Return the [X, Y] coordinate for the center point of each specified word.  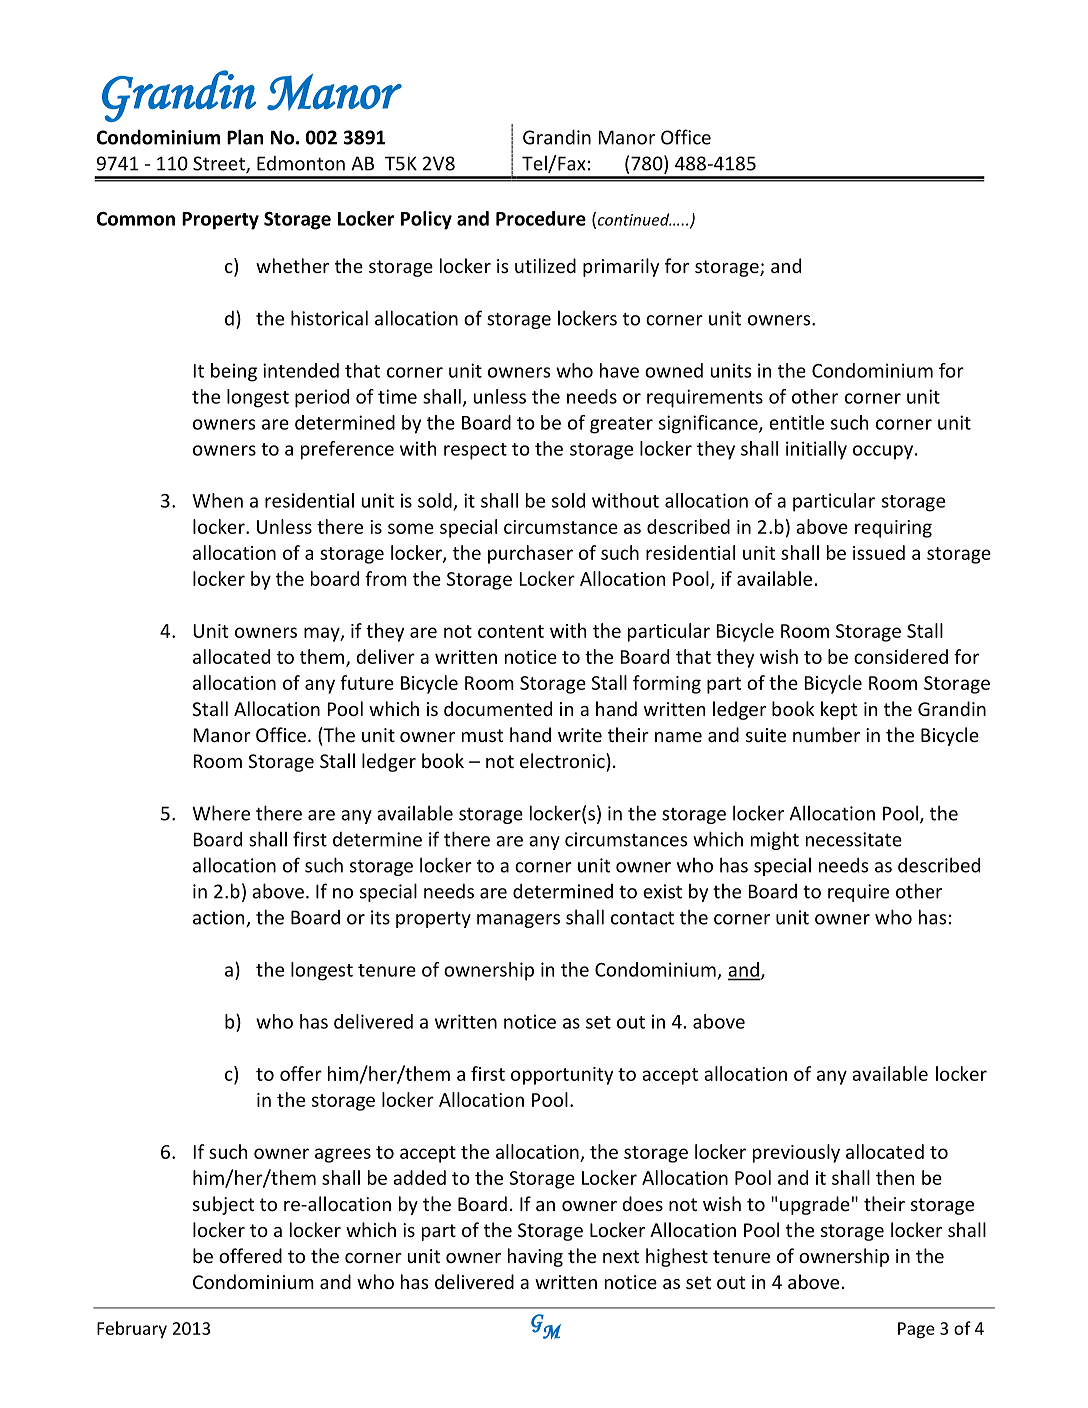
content [511, 631]
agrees [343, 1155]
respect [475, 451]
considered [901, 656]
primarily [621, 267]
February [132, 1330]
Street [220, 164]
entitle [796, 422]
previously [796, 1153]
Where [221, 813]
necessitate [854, 839]
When [217, 500]
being [234, 372]
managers [518, 921]
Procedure [541, 218]
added [419, 1177]
